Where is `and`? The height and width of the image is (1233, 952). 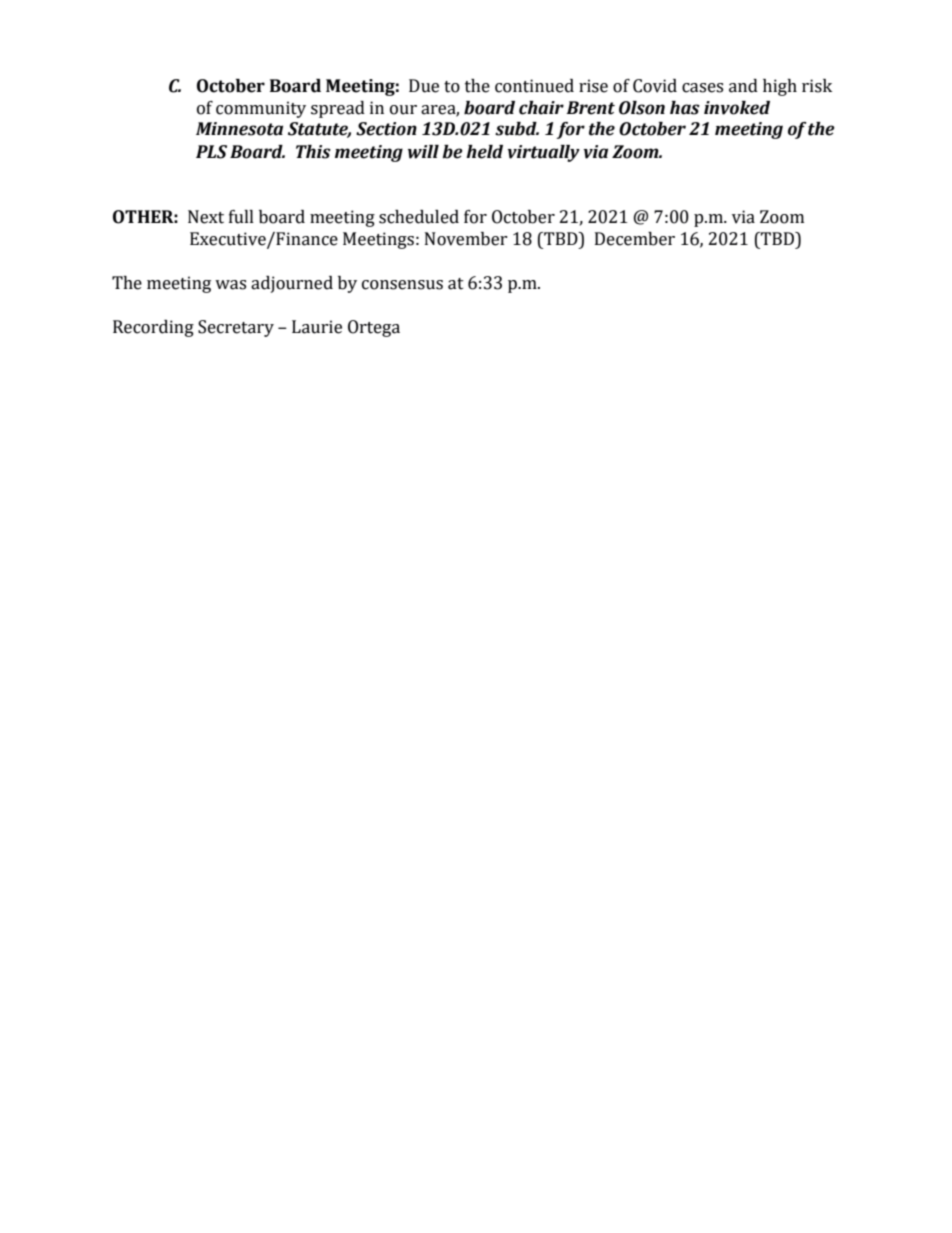 and is located at coordinates (743, 86).
